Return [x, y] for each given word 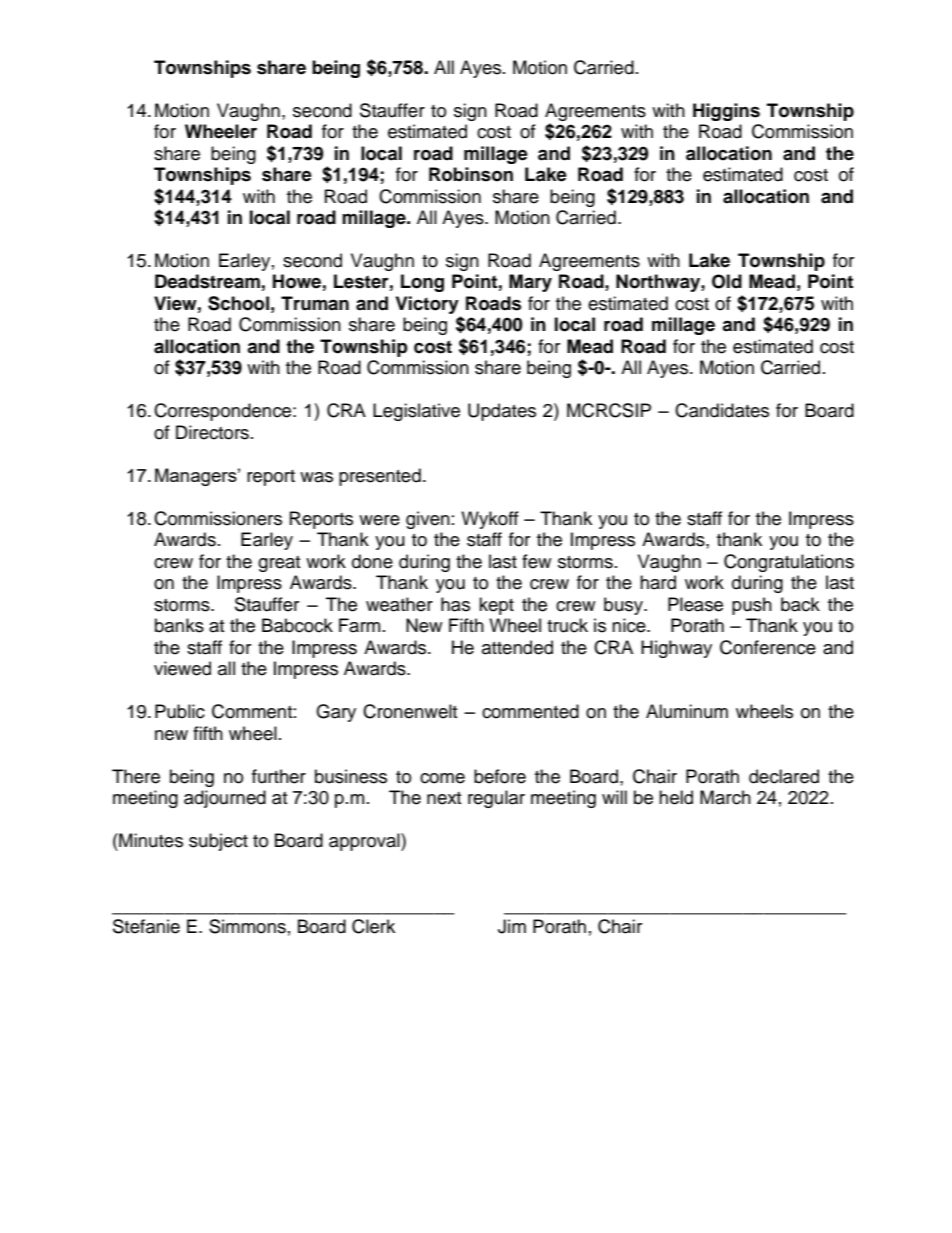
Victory [427, 305]
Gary [336, 713]
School [238, 303]
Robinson [471, 174]
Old [727, 281]
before [500, 776]
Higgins [726, 112]
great [279, 564]
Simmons [247, 926]
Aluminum [687, 711]
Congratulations [789, 563]
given [428, 520]
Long [422, 283]
